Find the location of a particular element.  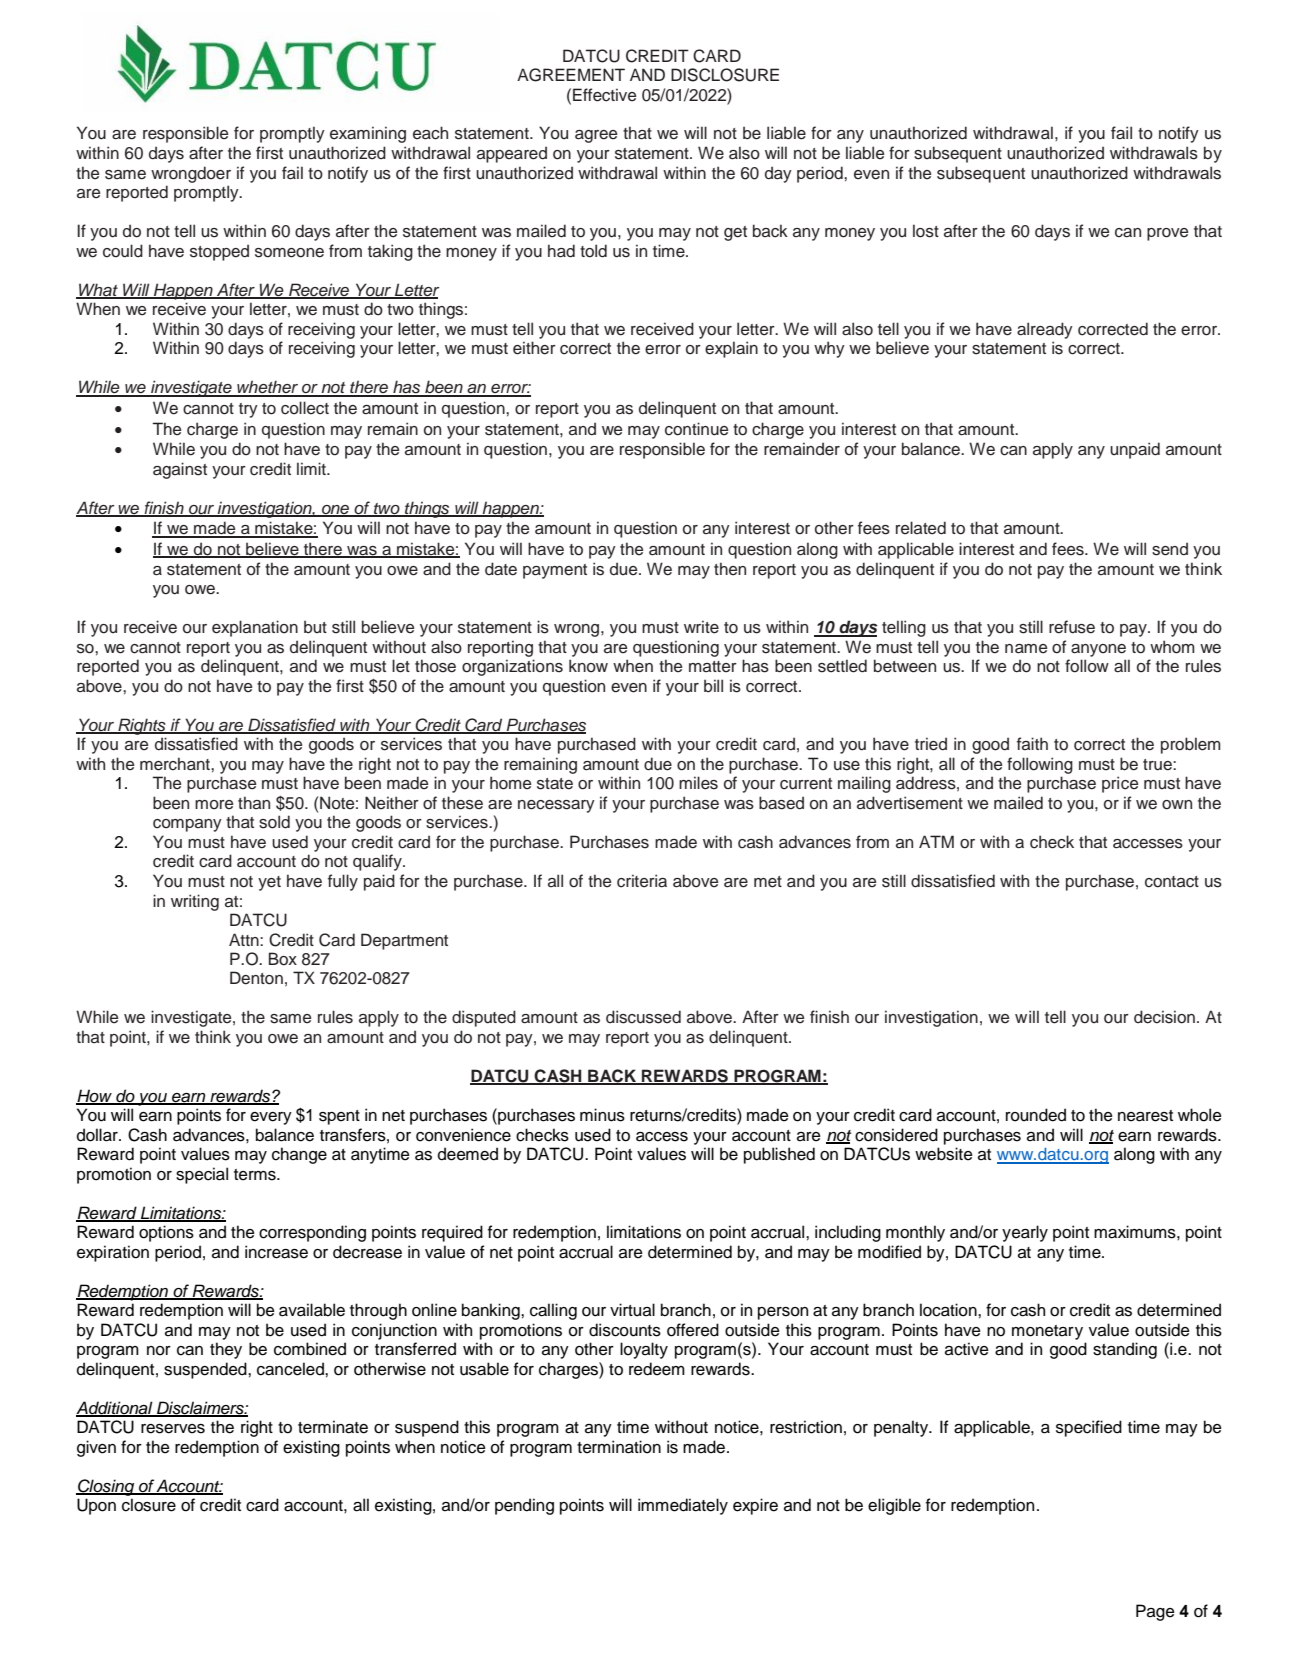

criteria is located at coordinates (642, 881).
